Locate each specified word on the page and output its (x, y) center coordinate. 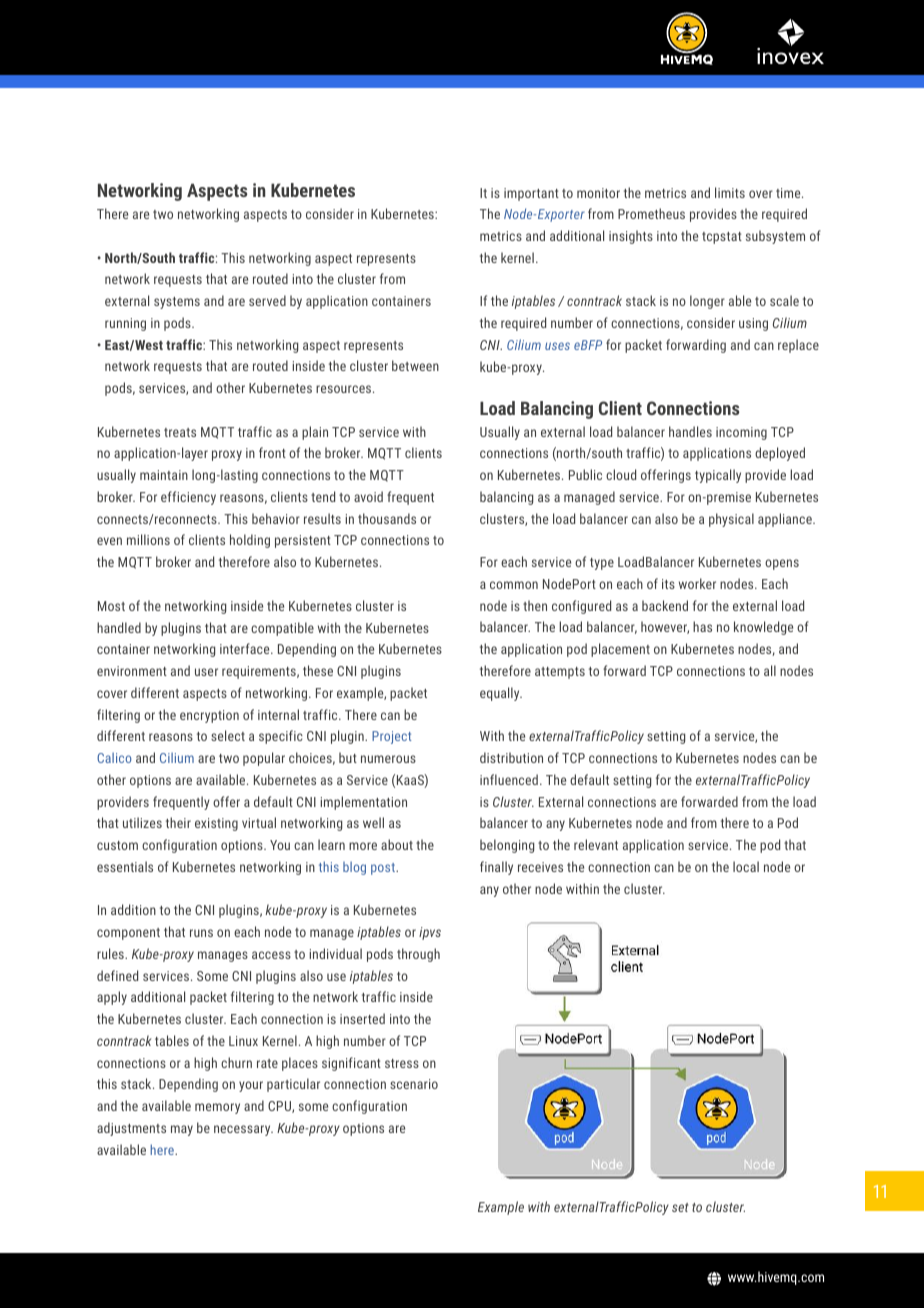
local (746, 866)
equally (501, 694)
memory (217, 1108)
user (206, 672)
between (415, 365)
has (702, 626)
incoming (741, 433)
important (531, 194)
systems (177, 303)
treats (180, 432)
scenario (414, 1084)
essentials (125, 866)
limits (730, 192)
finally (496, 868)
